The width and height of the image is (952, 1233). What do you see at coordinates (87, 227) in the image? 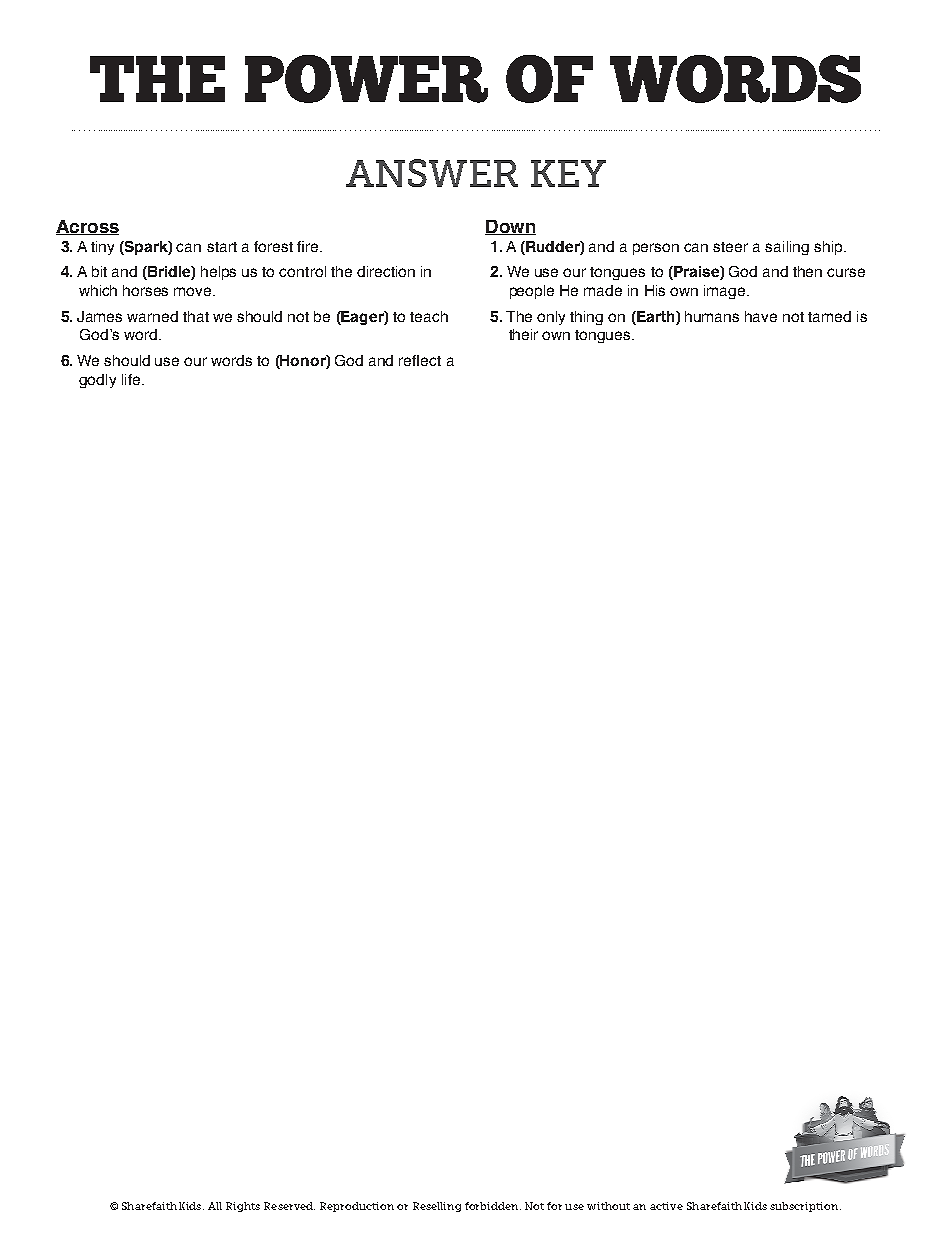
I see `Across` at bounding box center [87, 227].
